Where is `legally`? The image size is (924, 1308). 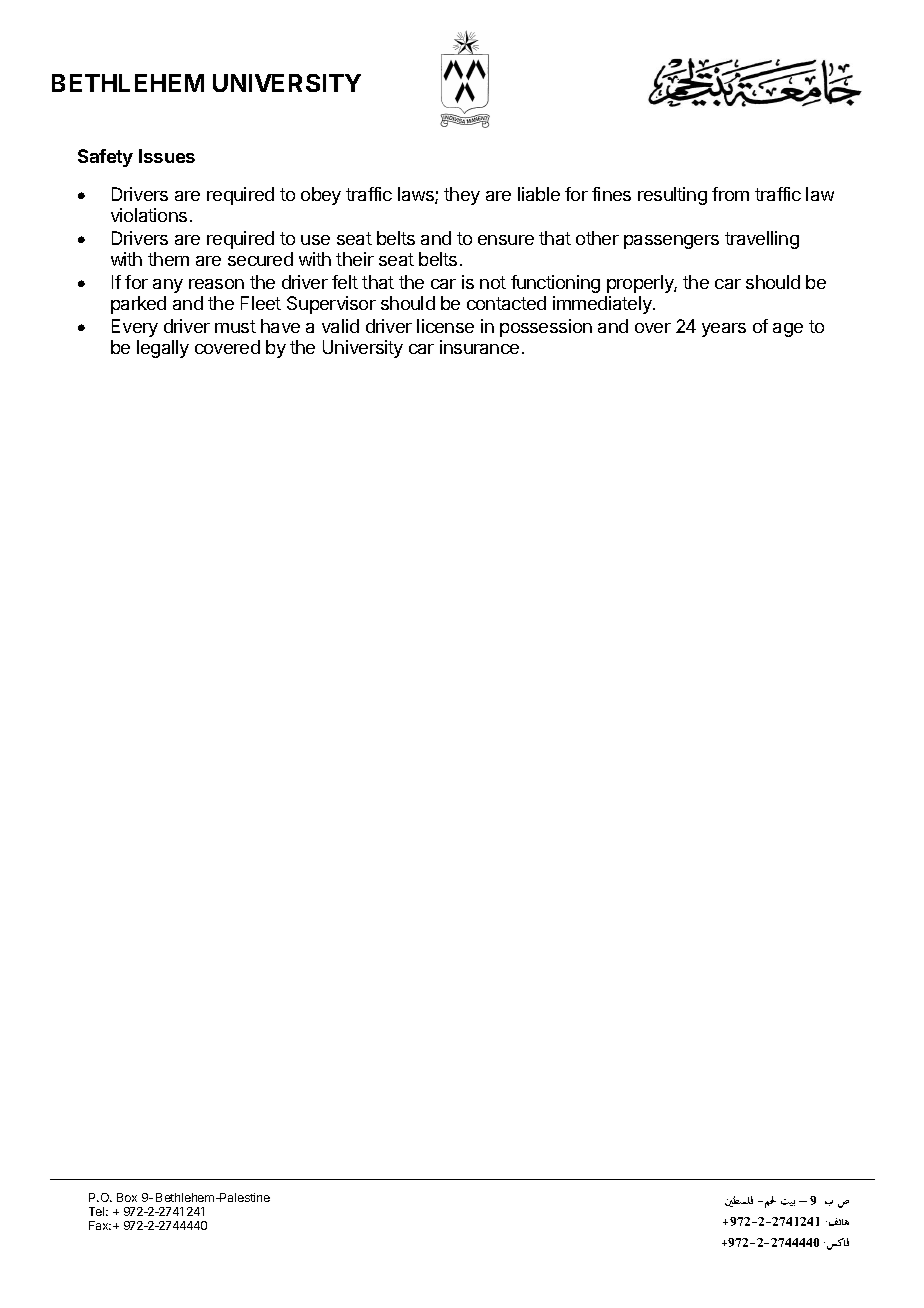
legally is located at coordinates (163, 349).
